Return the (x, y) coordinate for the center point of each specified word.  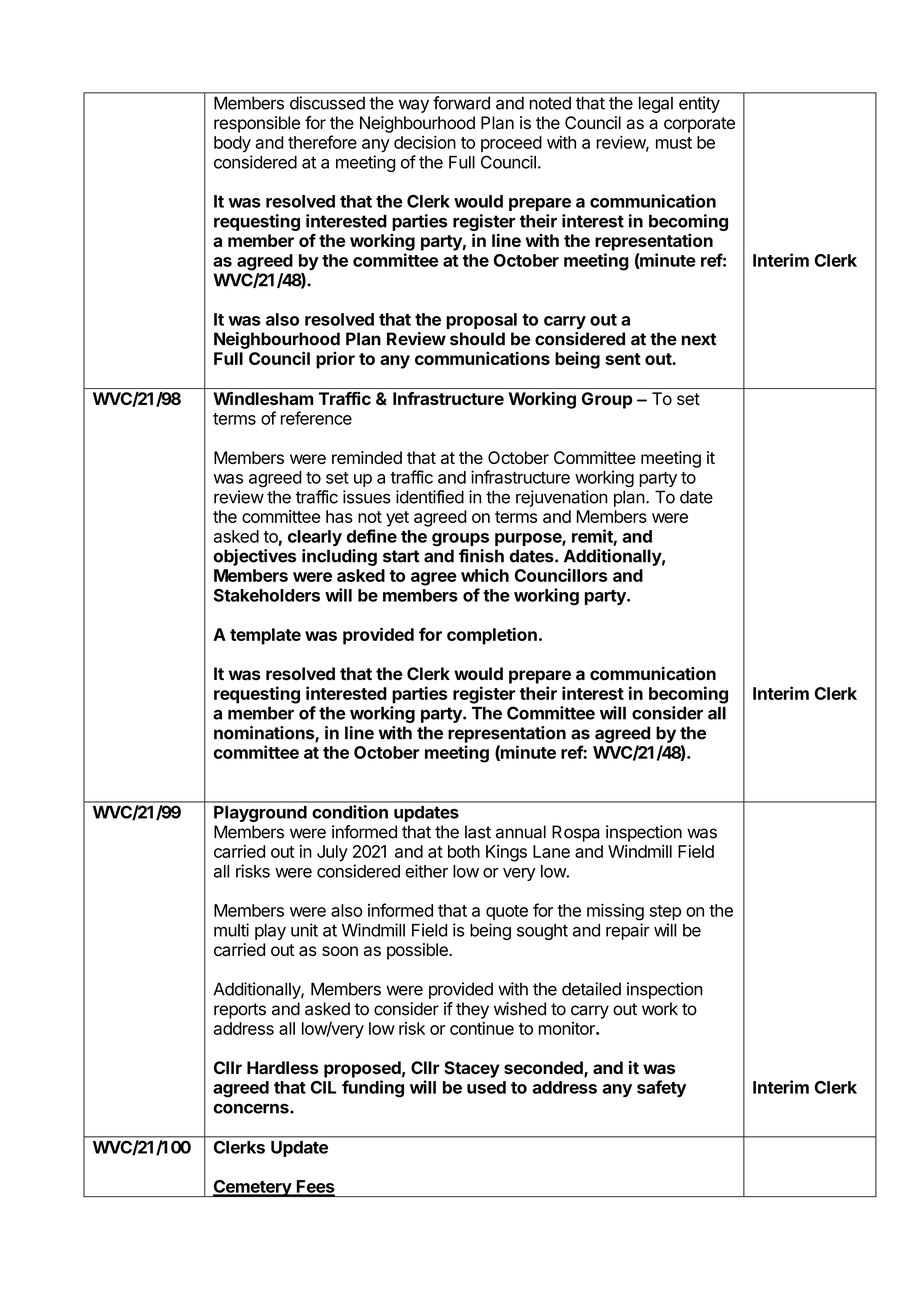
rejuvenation (562, 498)
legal (656, 105)
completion (492, 636)
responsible (257, 124)
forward (461, 103)
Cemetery (252, 1188)
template (265, 636)
